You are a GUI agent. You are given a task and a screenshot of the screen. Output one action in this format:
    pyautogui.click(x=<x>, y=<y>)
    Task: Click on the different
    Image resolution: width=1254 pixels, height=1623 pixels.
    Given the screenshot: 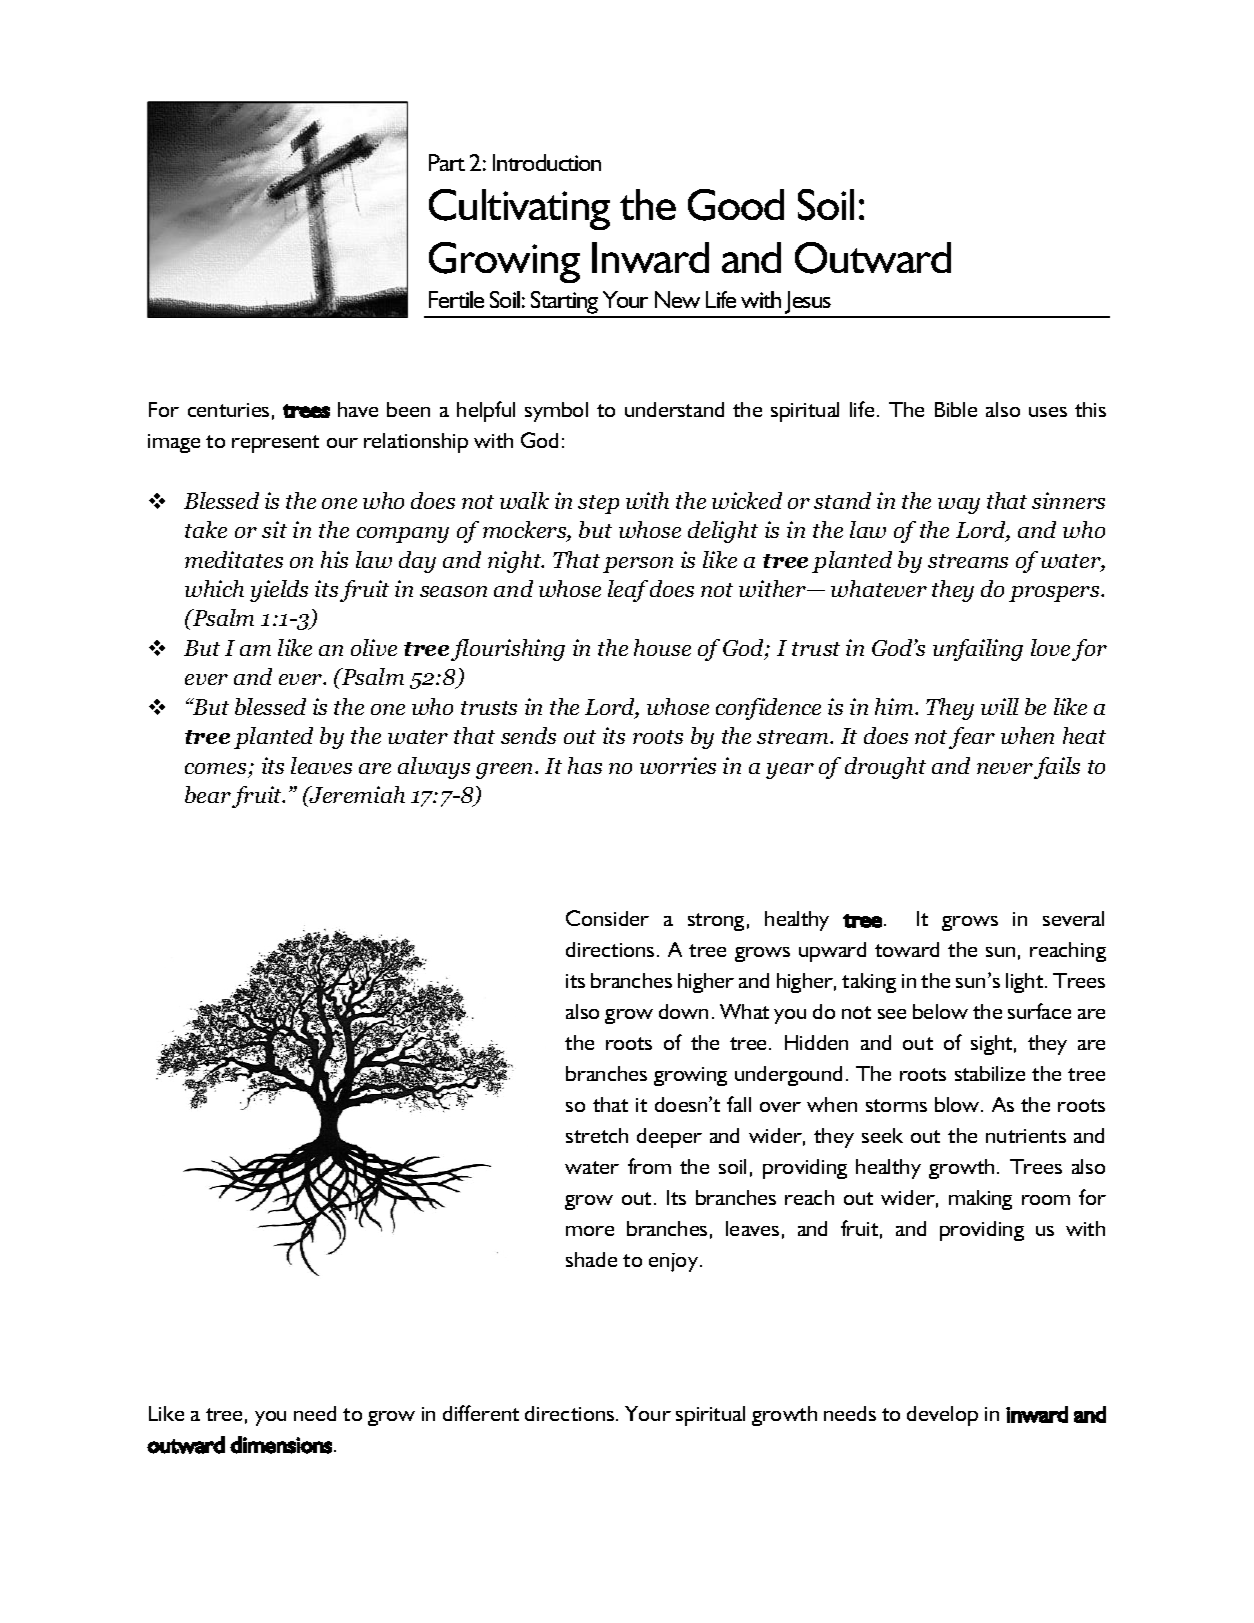 What is the action you would take?
    pyautogui.click(x=481, y=1413)
